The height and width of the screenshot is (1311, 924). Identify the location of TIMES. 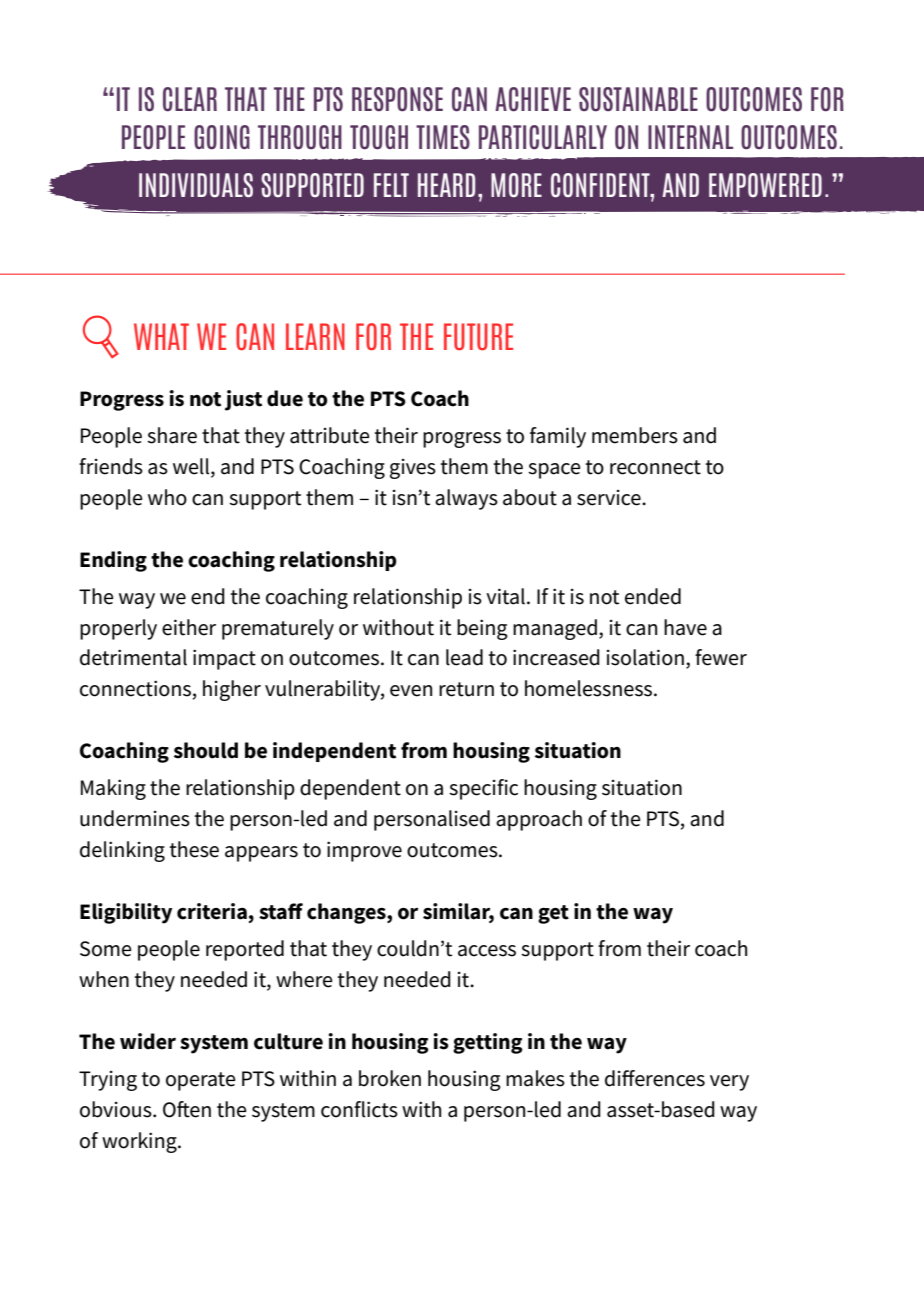
(443, 137).
